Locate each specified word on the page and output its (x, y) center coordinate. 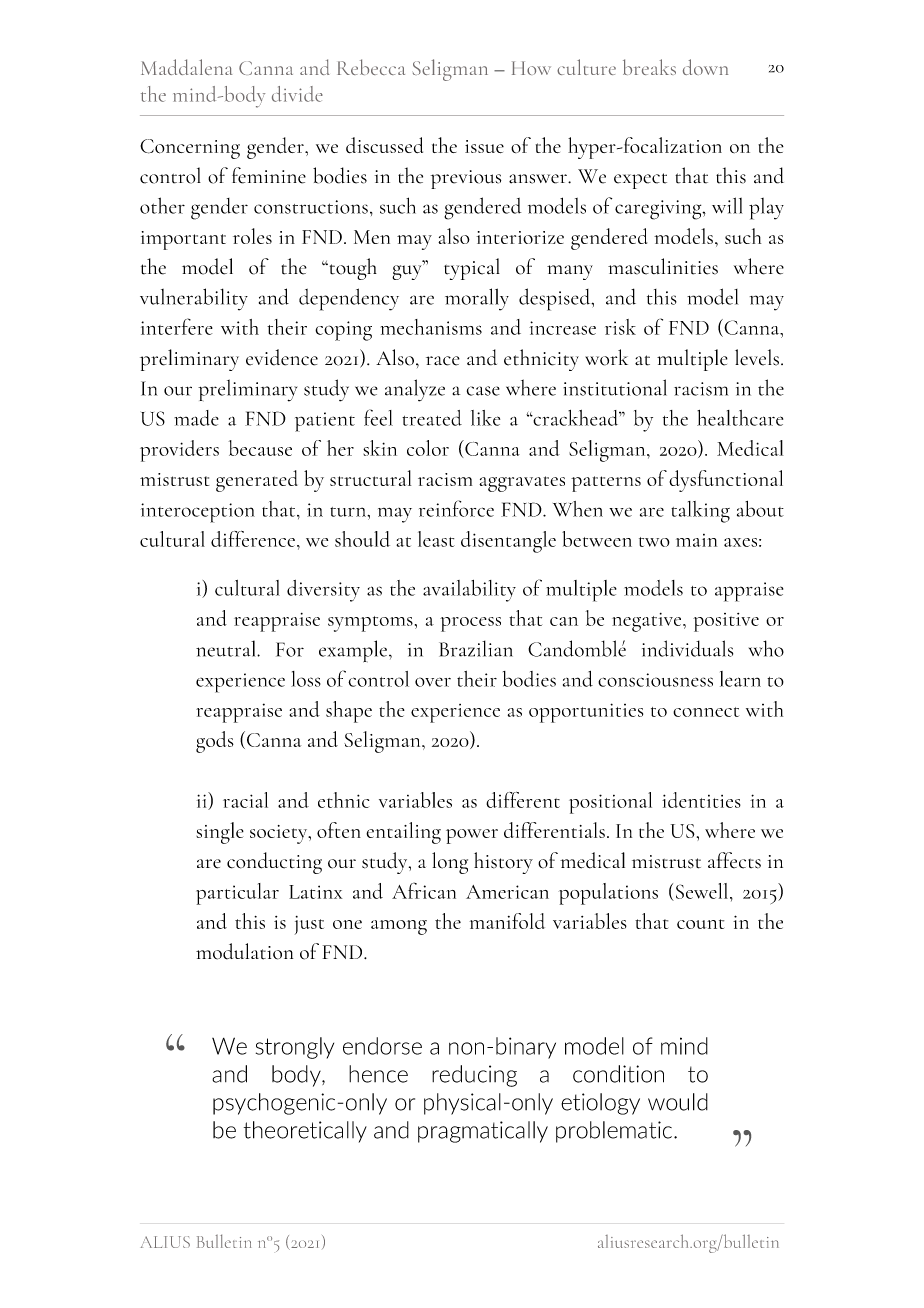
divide (297, 94)
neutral (227, 648)
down (705, 67)
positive (726, 622)
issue (484, 146)
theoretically (305, 1132)
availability (469, 591)
